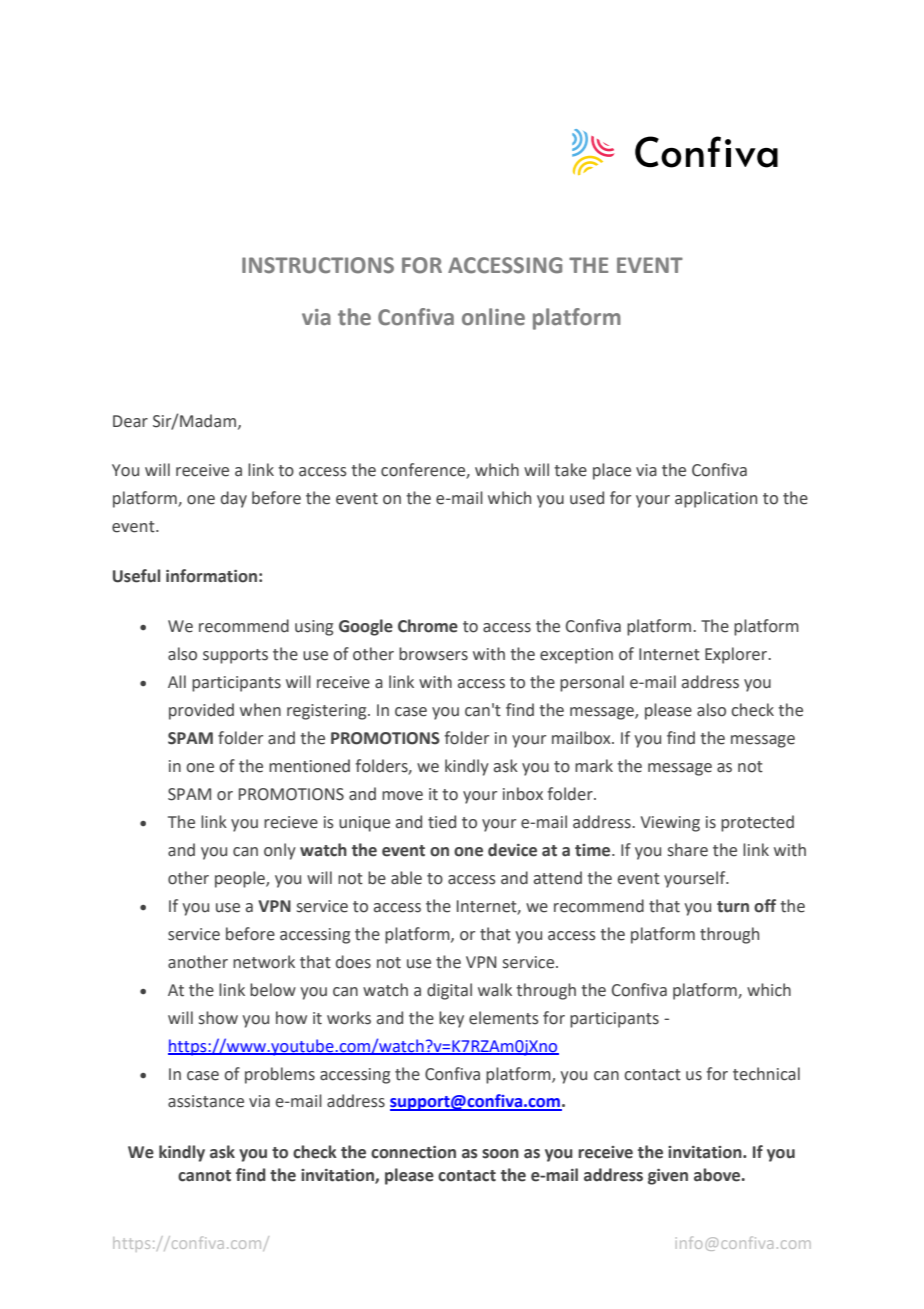  Describe the element at coordinates (201, 711) in the screenshot. I see `provided` at that location.
